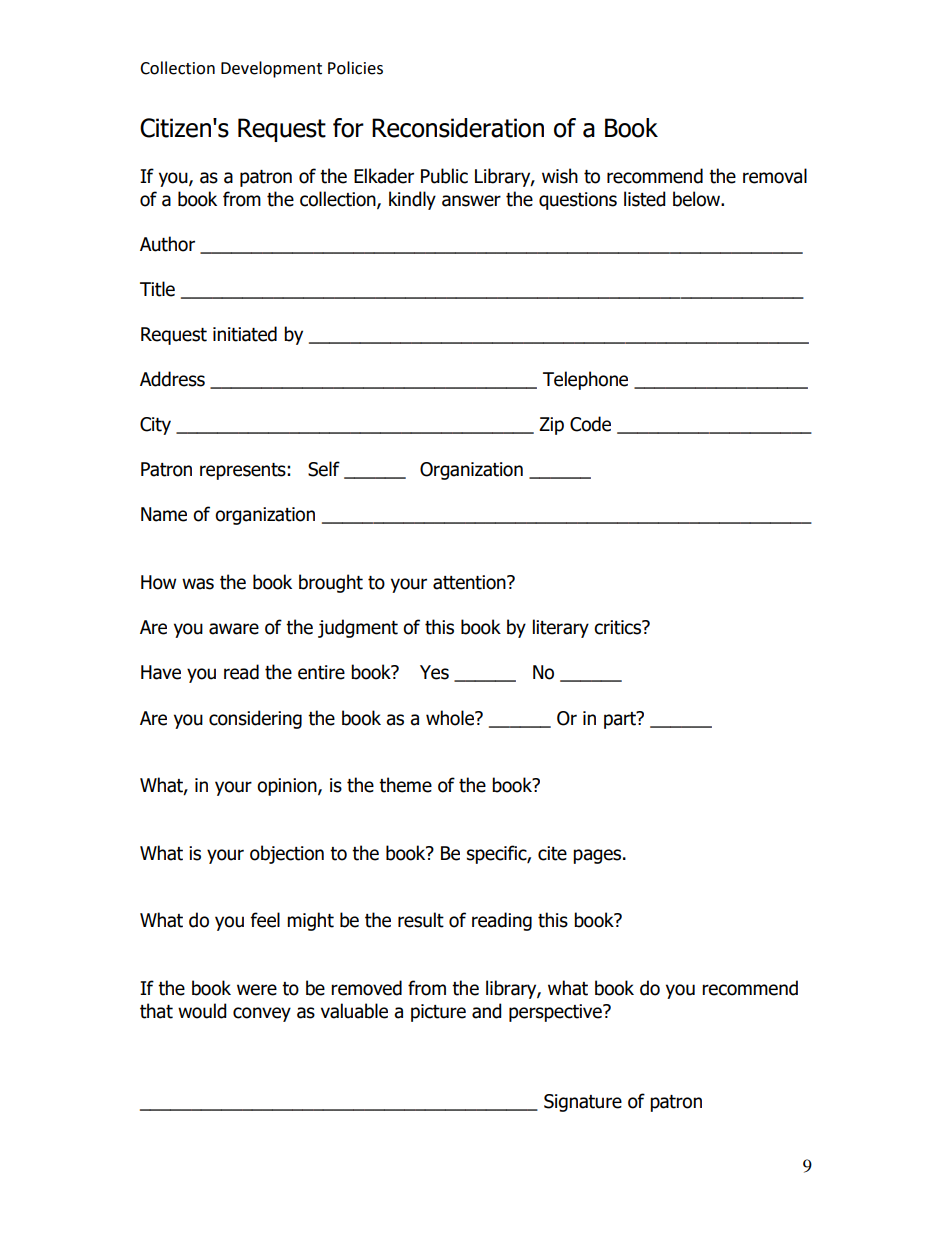 The image size is (952, 1233). What do you see at coordinates (775, 176) in the screenshot?
I see `removal` at bounding box center [775, 176].
